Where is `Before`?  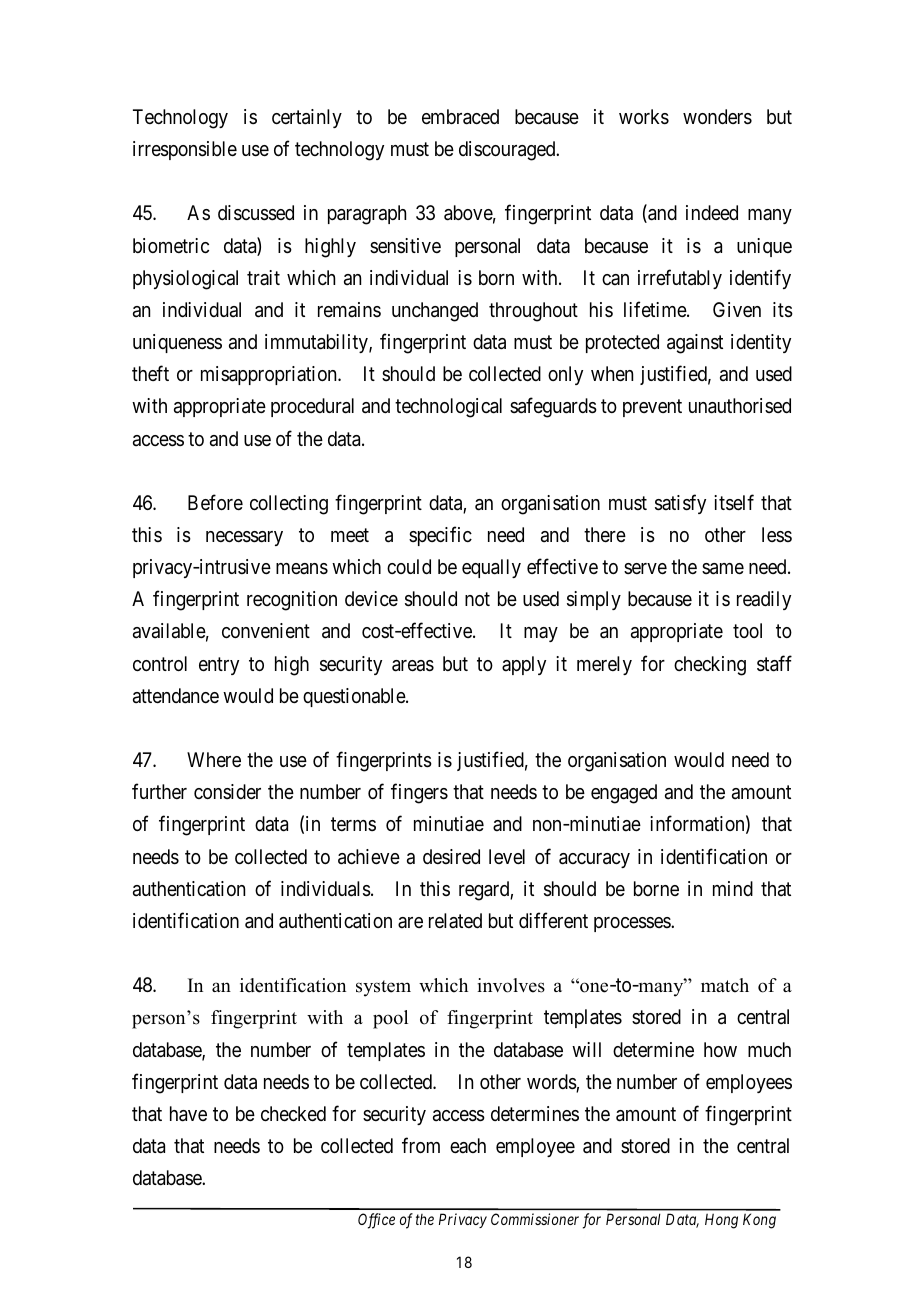
Before is located at coordinates (215, 502).
